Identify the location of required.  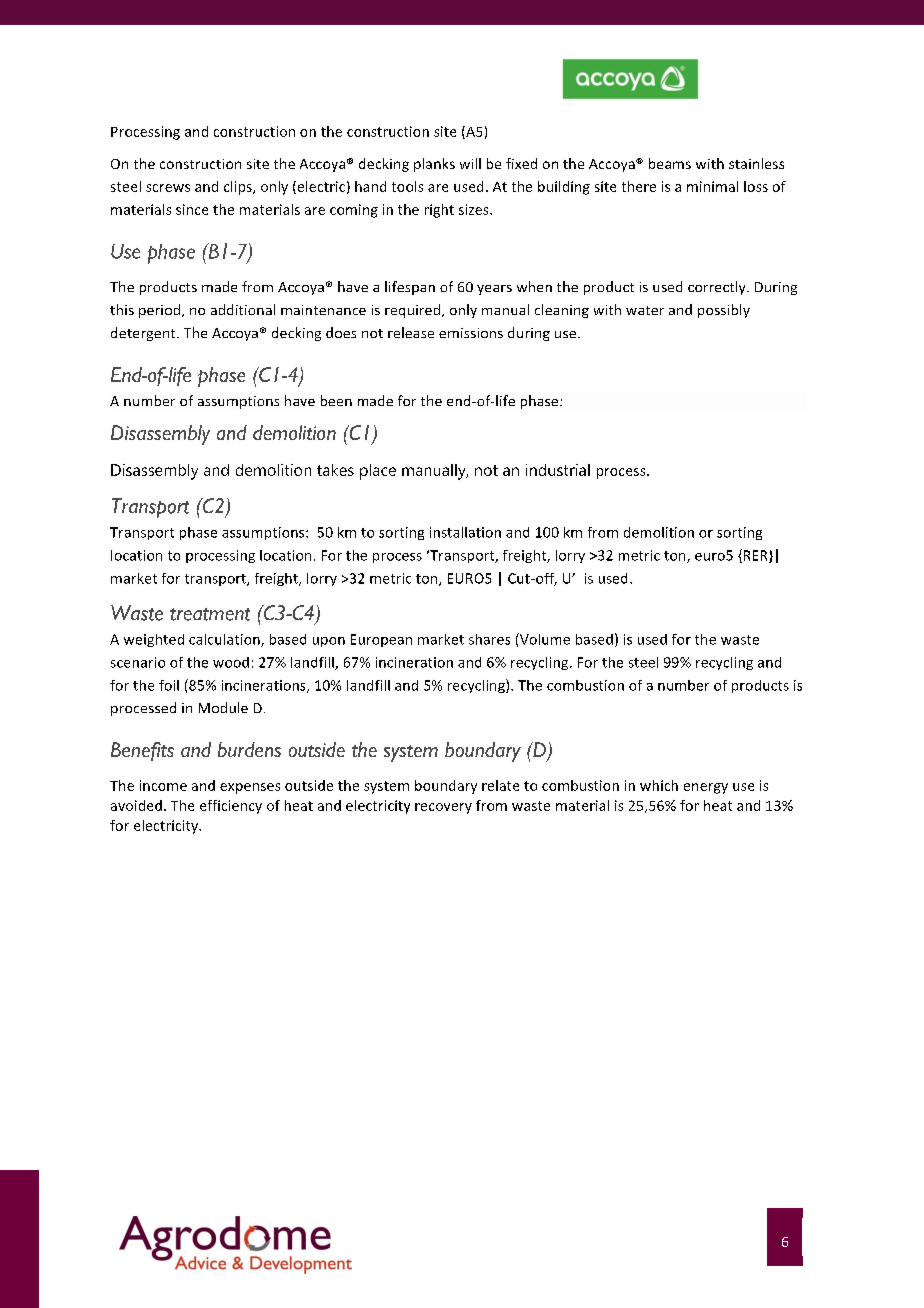
(414, 311).
